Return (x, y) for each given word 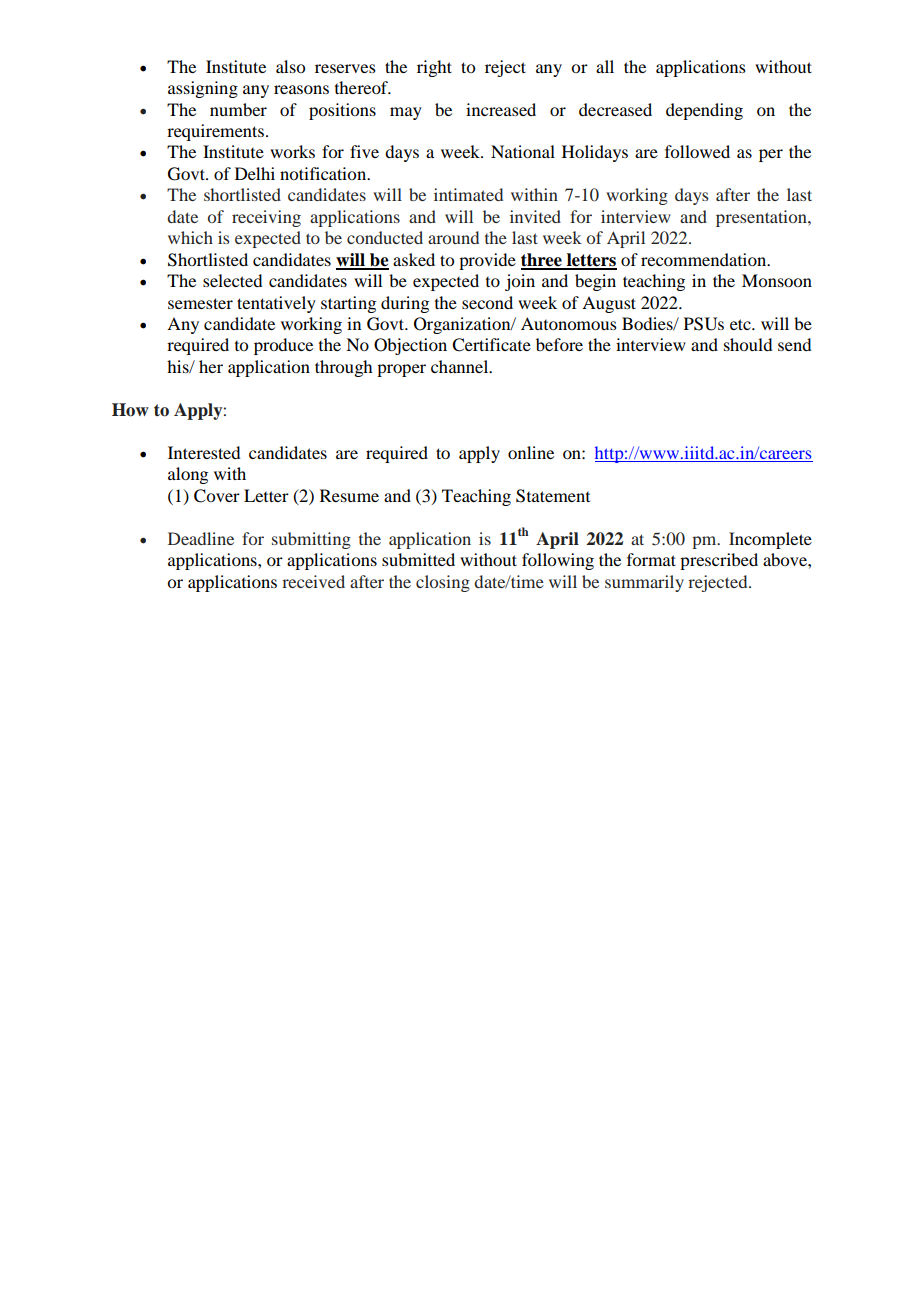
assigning (203, 89)
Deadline (201, 538)
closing (443, 583)
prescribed (719, 561)
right (434, 68)
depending (704, 111)
